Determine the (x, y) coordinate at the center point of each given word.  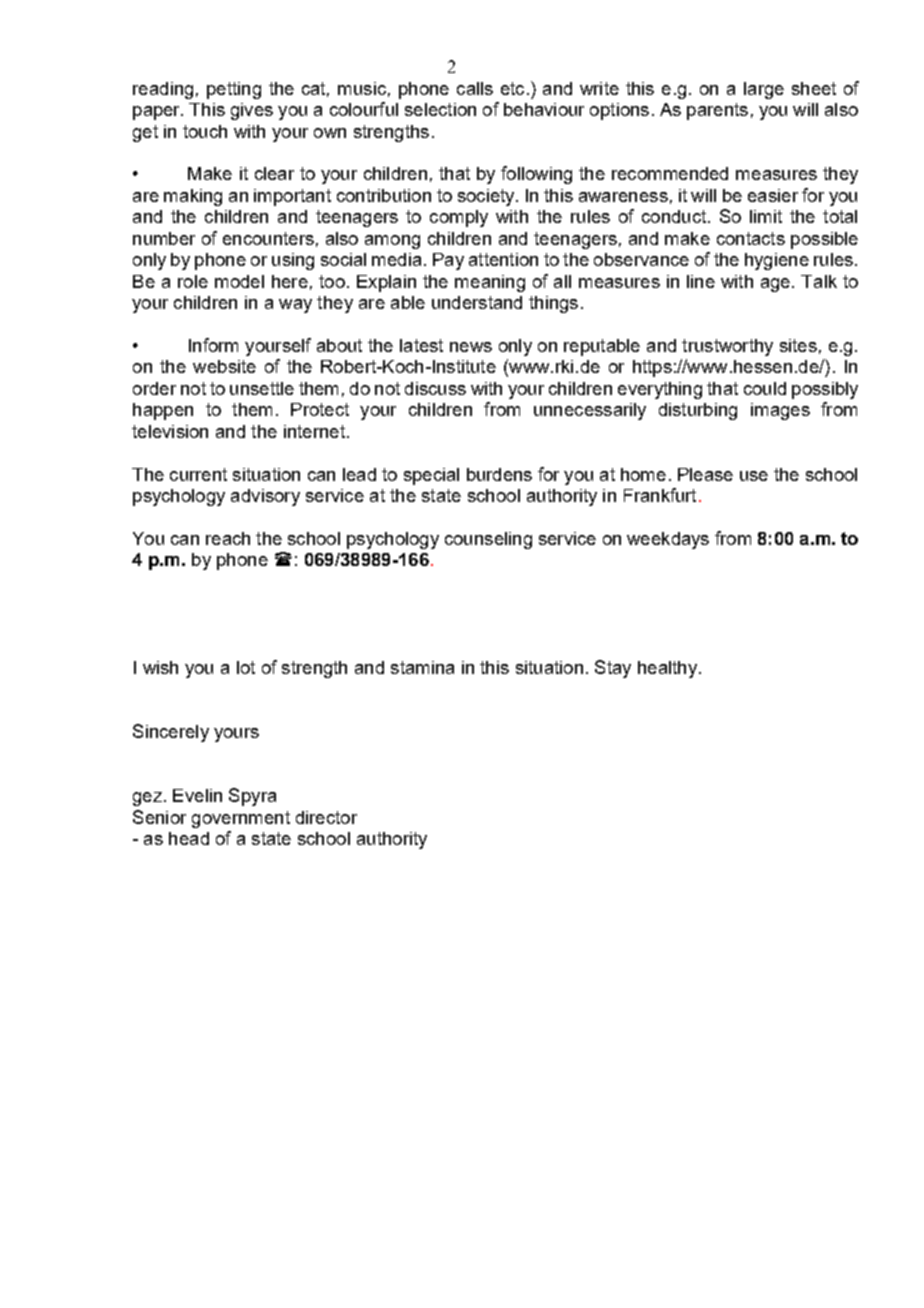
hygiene (777, 261)
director (326, 817)
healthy (667, 669)
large (764, 90)
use (754, 476)
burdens (499, 474)
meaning (490, 283)
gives (252, 111)
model (239, 281)
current (198, 474)
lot (246, 667)
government (241, 819)
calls (475, 88)
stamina (422, 667)
